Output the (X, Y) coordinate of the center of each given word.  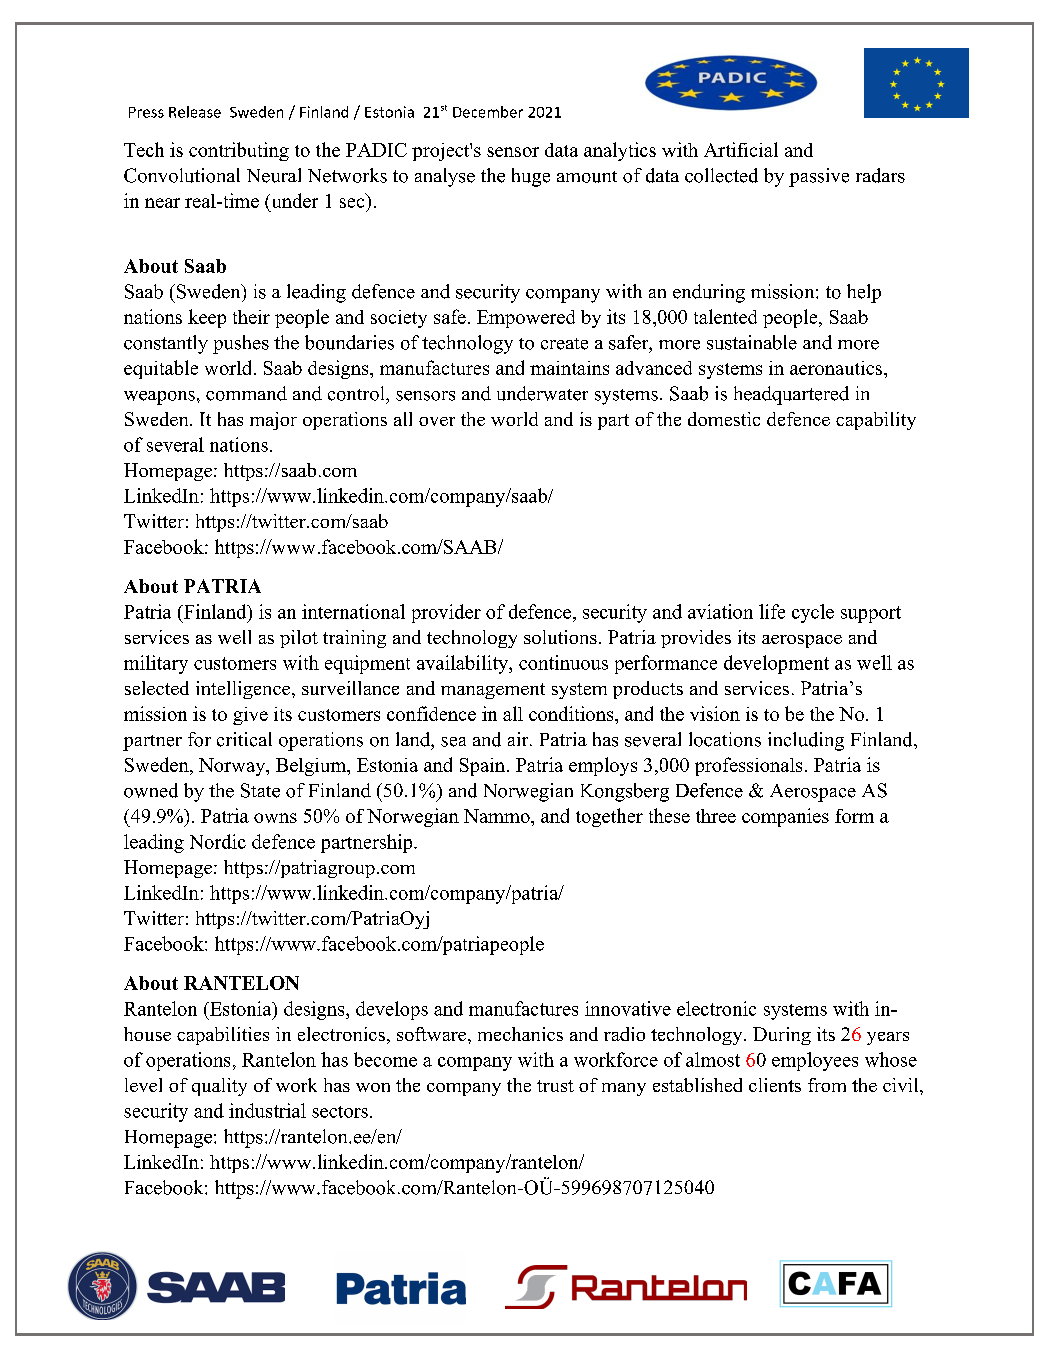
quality (219, 1087)
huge (531, 177)
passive (819, 177)
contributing (239, 151)
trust (555, 1086)
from (827, 1085)
